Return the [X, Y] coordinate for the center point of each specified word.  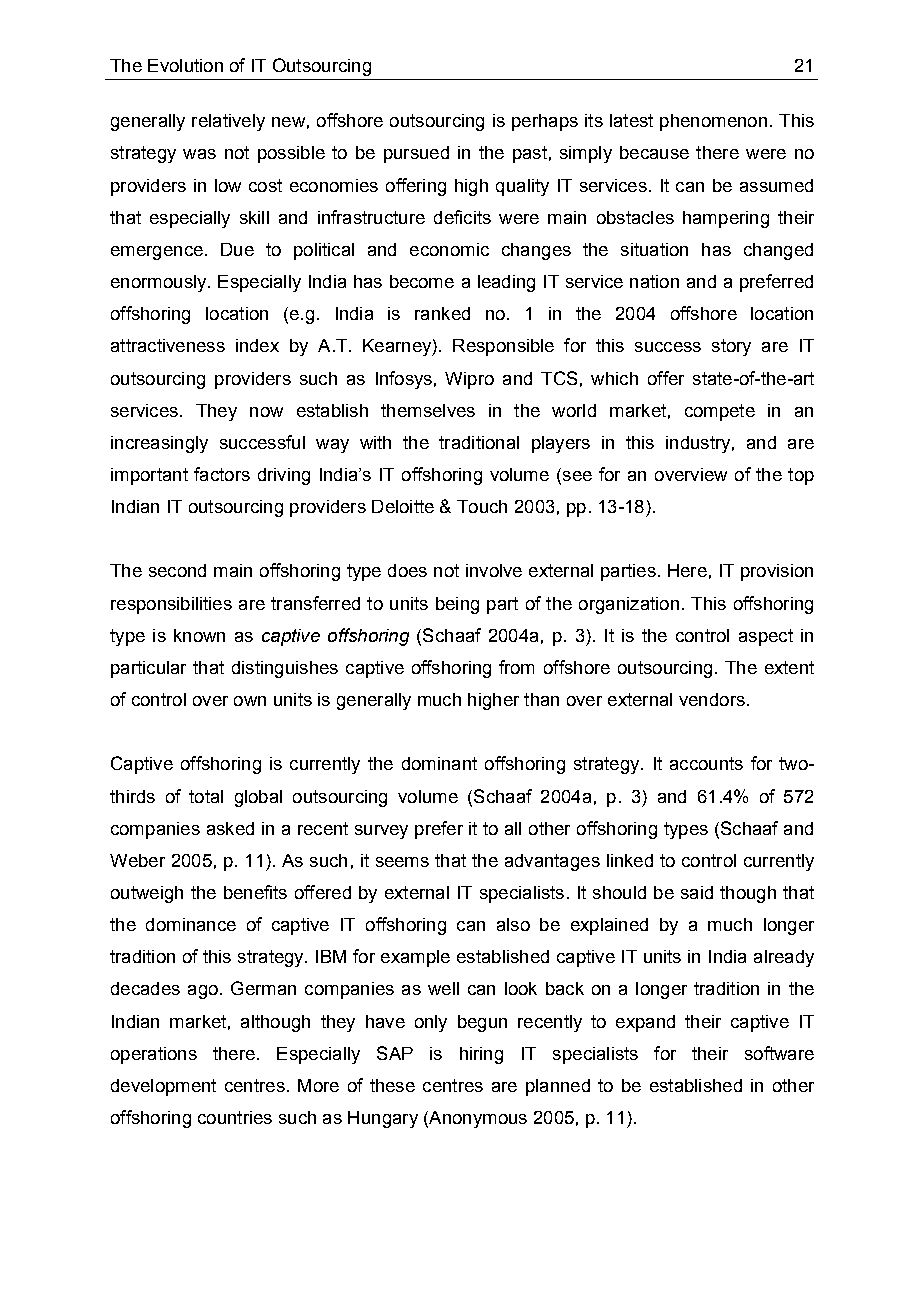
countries [235, 1117]
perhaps [545, 122]
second [177, 570]
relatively [228, 122]
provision [777, 572]
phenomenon [713, 122]
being [457, 605]
